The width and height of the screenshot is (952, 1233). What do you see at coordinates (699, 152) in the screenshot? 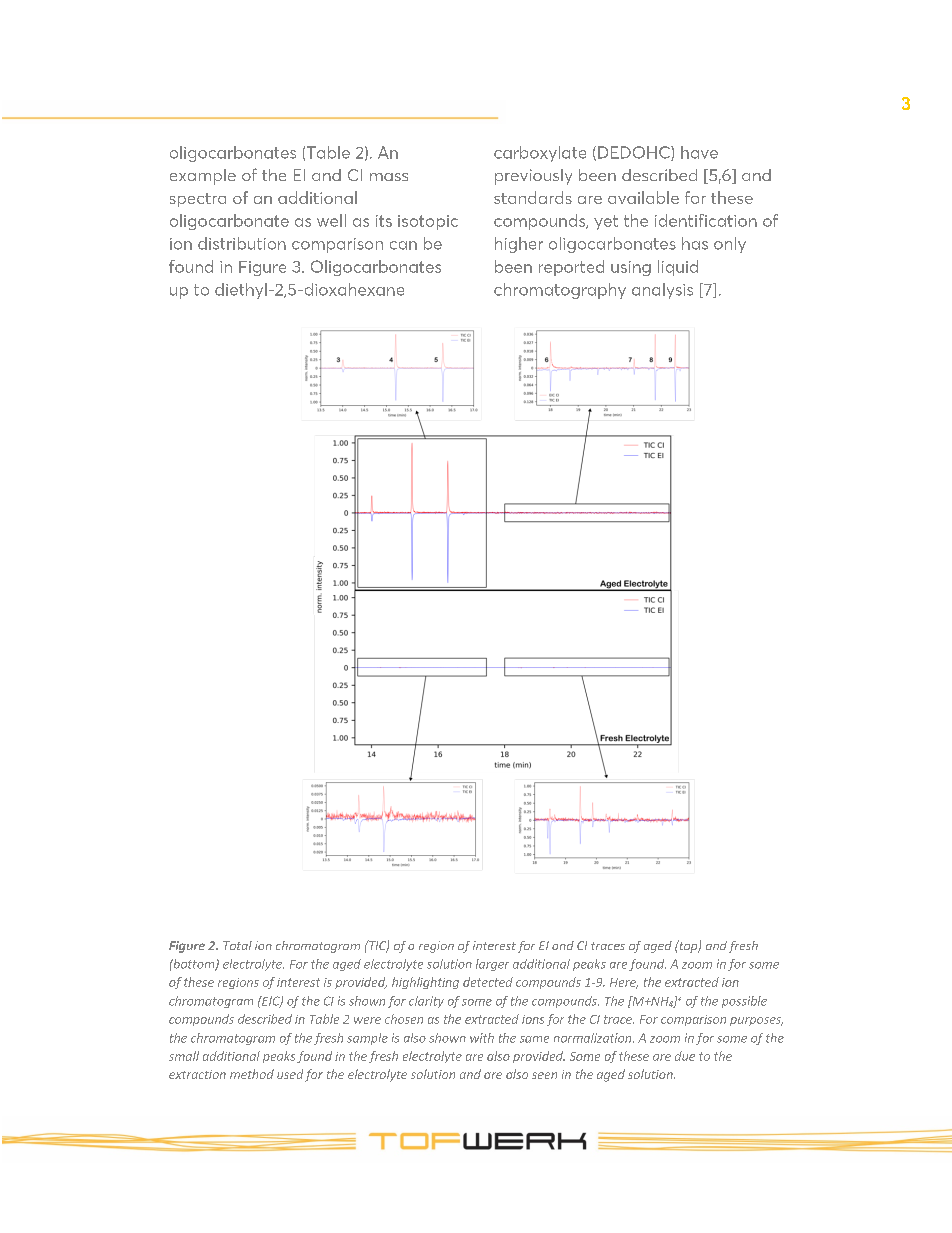
I see `have` at bounding box center [699, 152].
